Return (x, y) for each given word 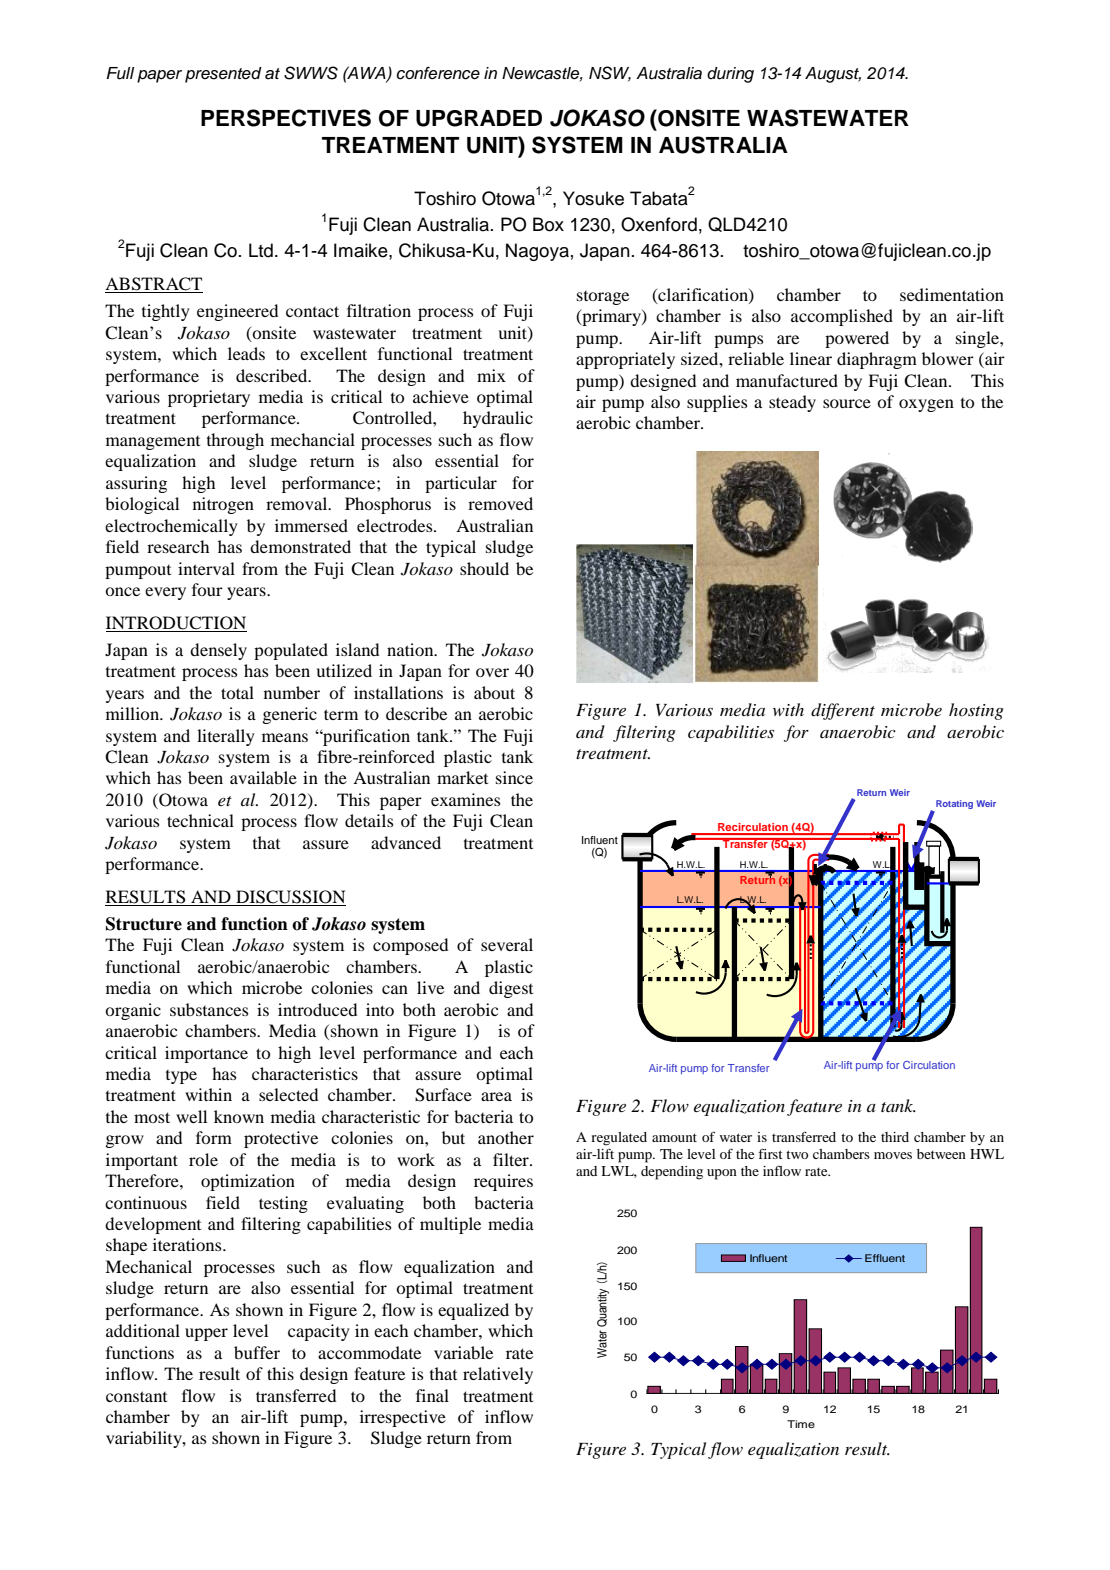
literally (226, 737)
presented (223, 75)
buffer (257, 1352)
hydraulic (498, 419)
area (496, 1096)
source (847, 403)
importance (206, 1054)
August (833, 75)
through (235, 441)
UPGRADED (479, 118)
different (843, 711)
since (514, 777)
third (895, 1137)
